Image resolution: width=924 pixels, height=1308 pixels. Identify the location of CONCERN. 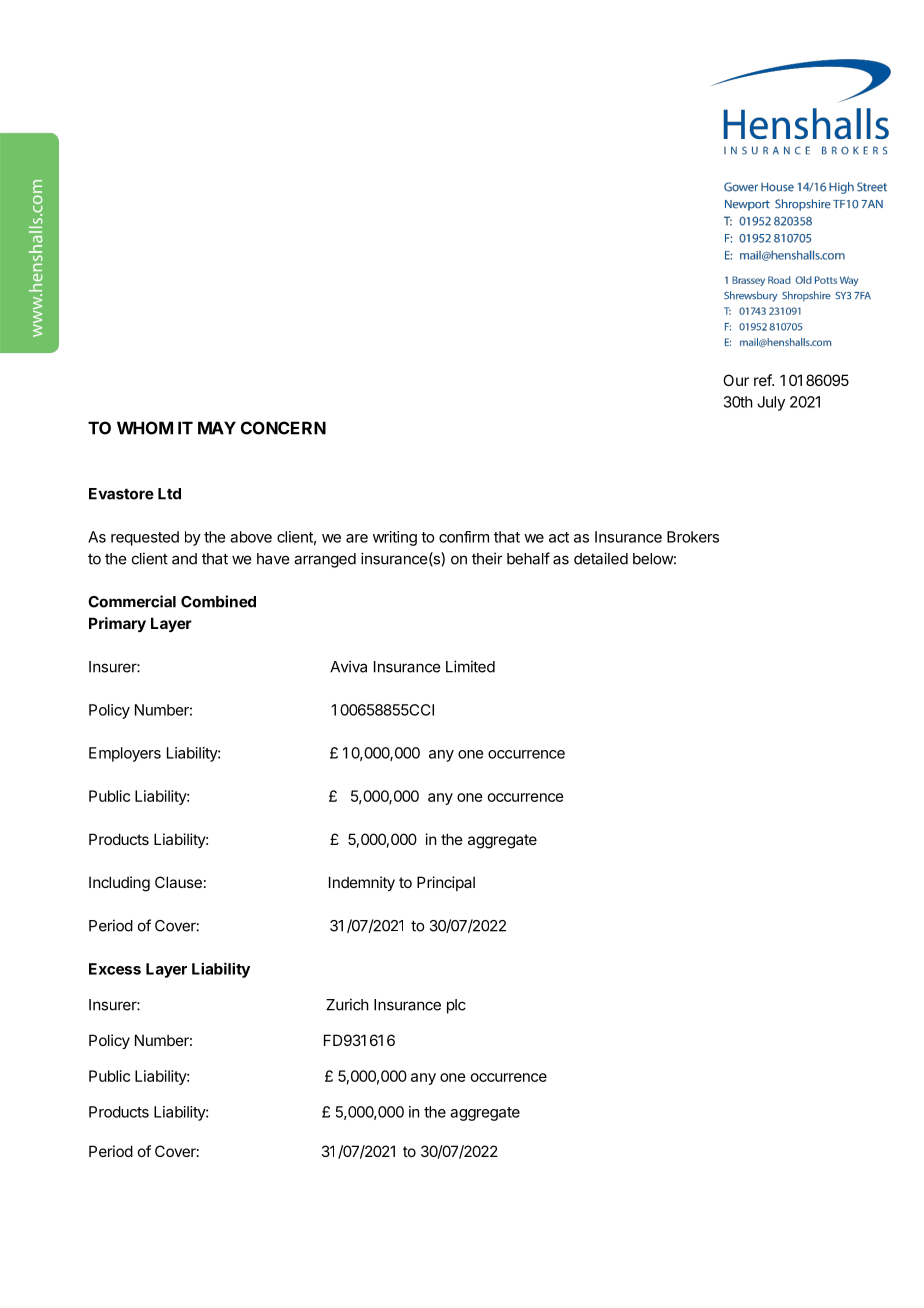
(283, 428).
